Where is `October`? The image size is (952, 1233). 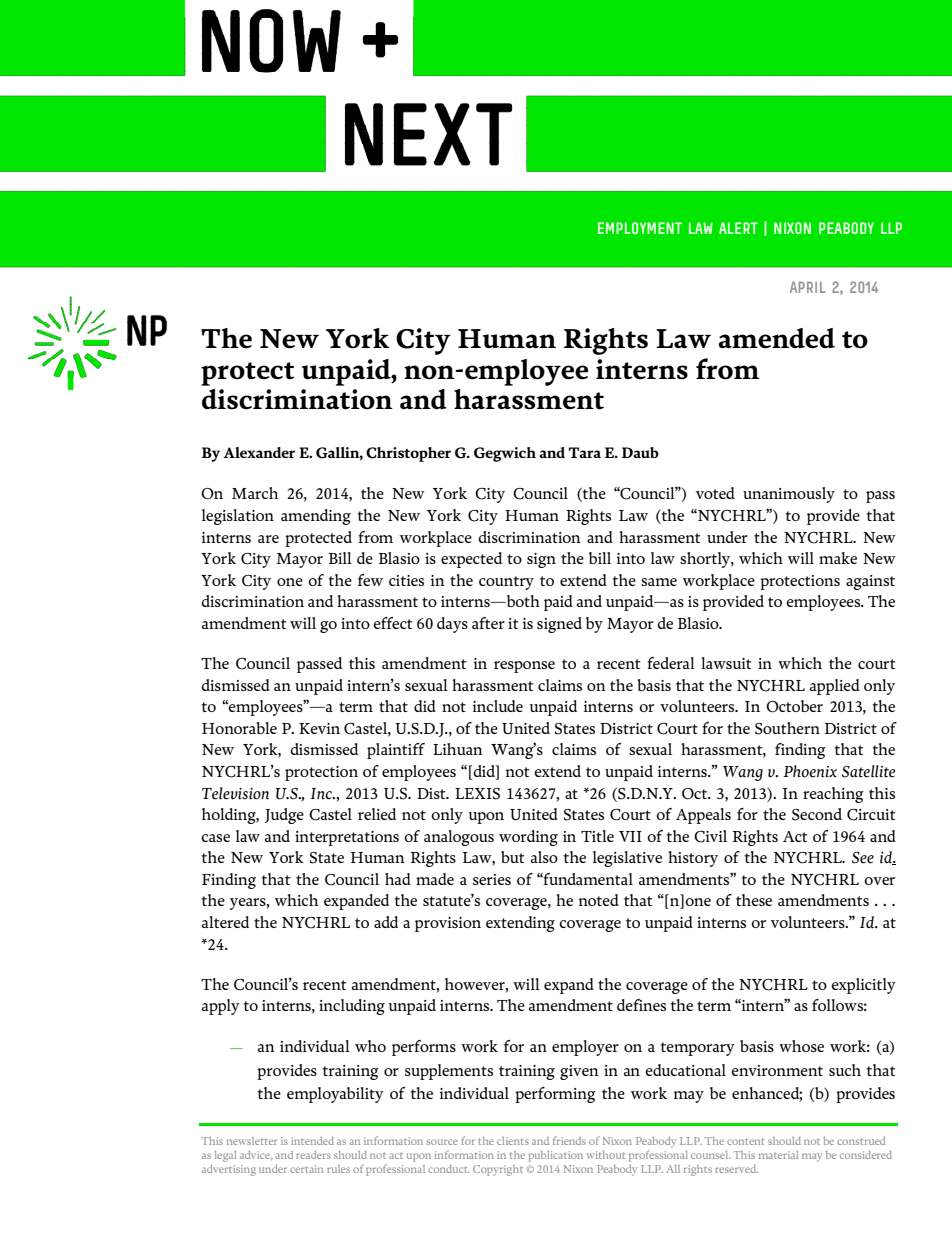 October is located at coordinates (794, 706).
